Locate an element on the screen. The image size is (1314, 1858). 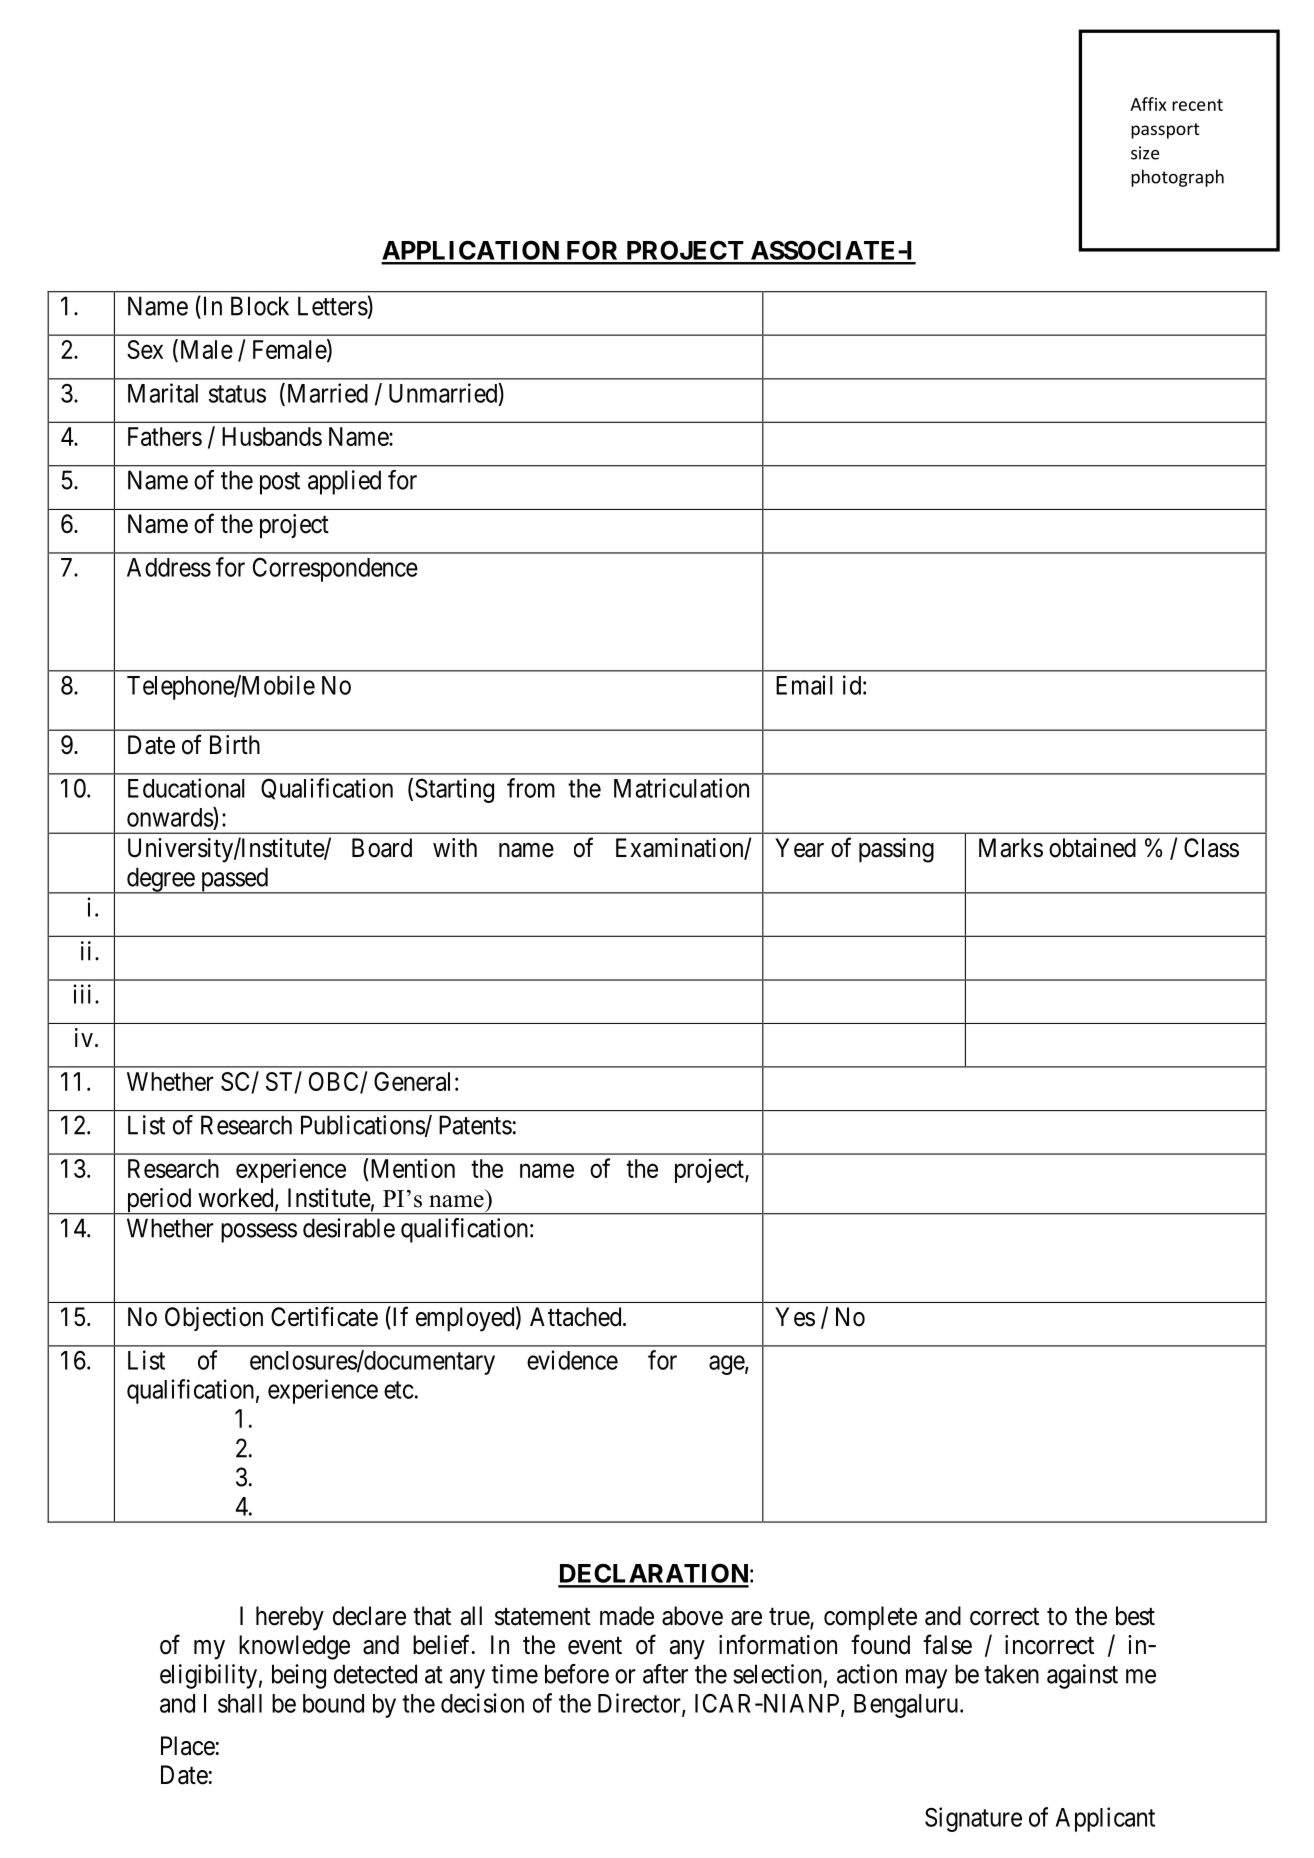
passed is located at coordinates (234, 880).
